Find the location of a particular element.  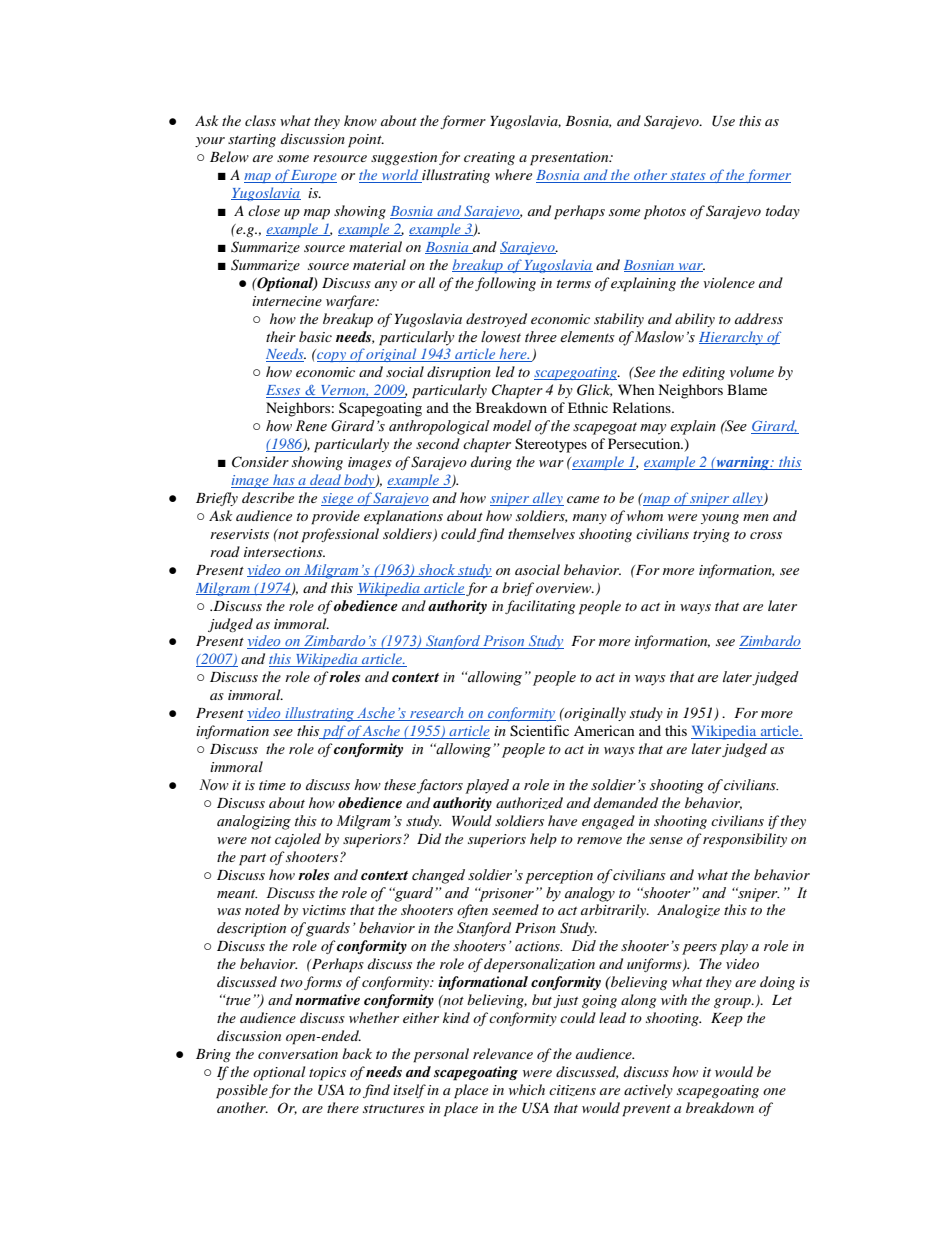

starting is located at coordinates (252, 140).
